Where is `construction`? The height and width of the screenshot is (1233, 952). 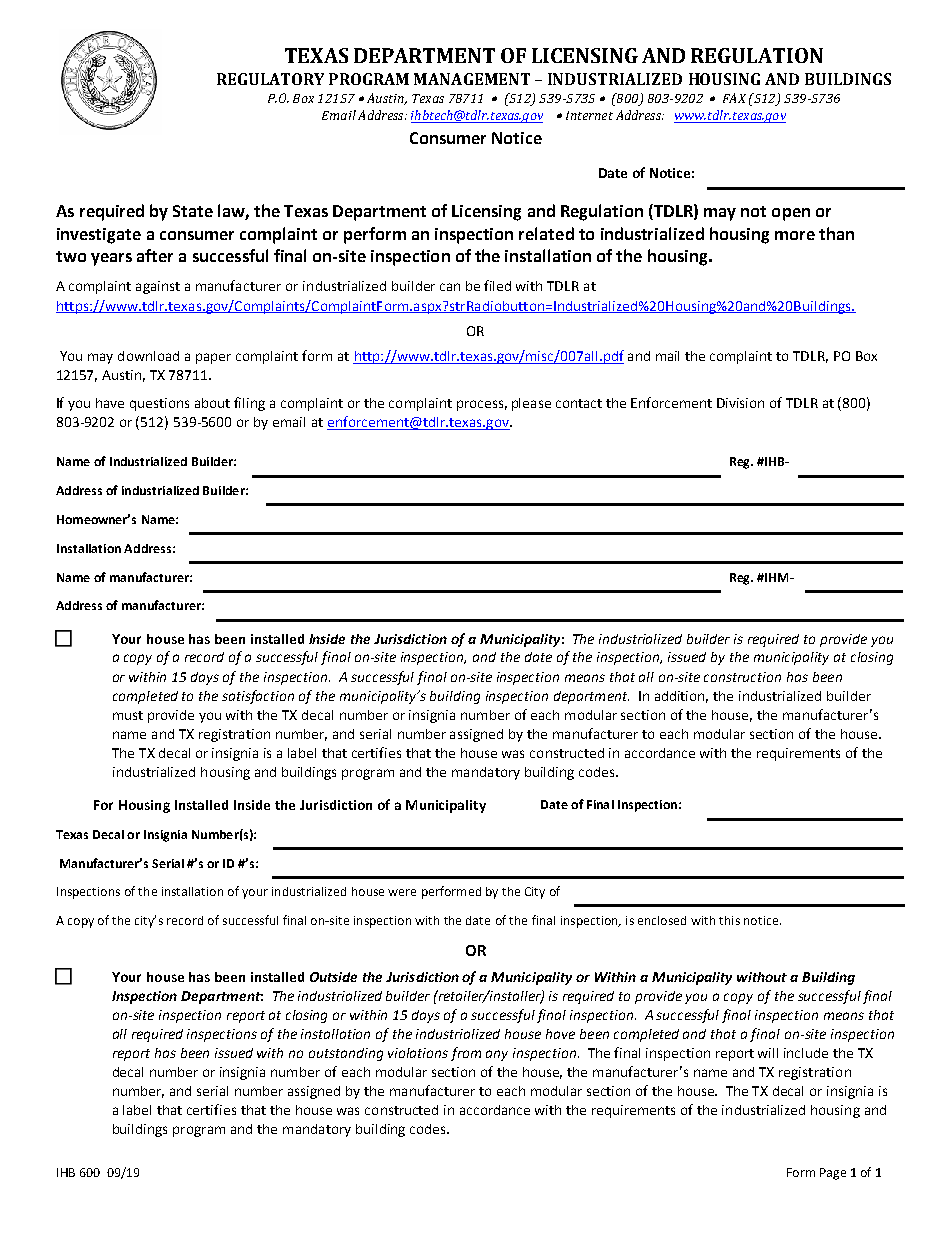 construction is located at coordinates (742, 677).
